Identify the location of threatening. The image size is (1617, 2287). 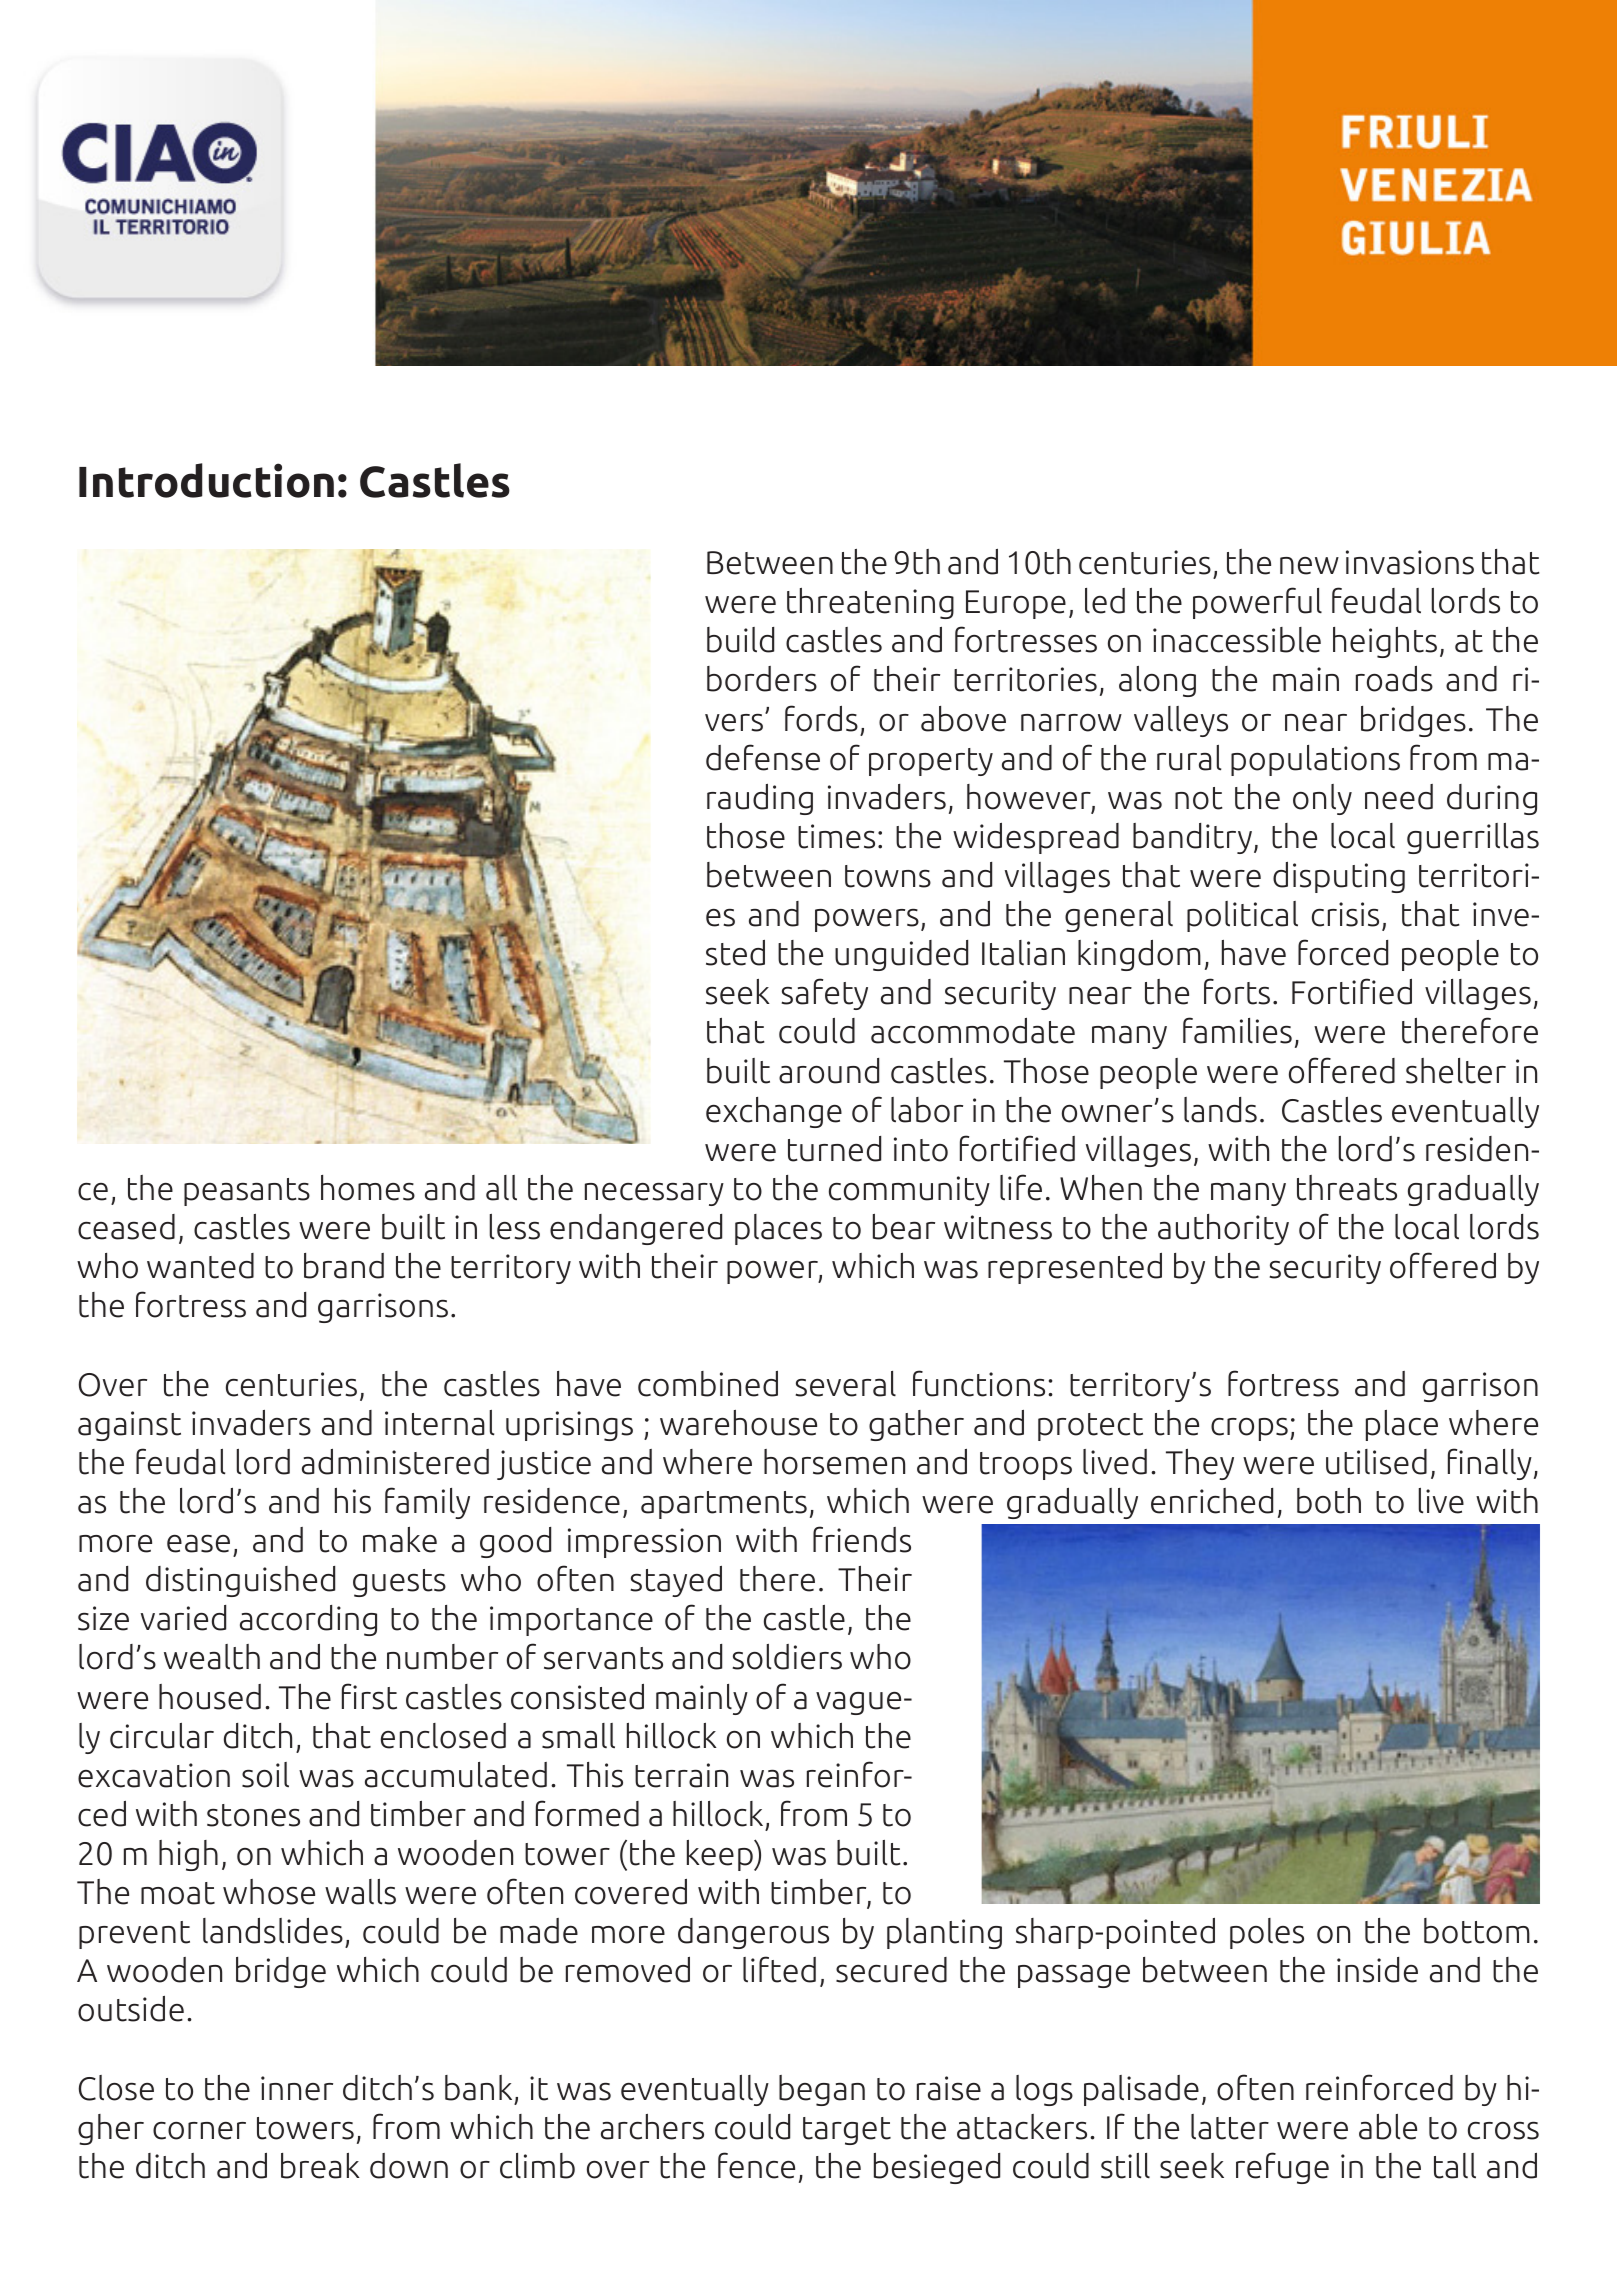
(870, 603).
